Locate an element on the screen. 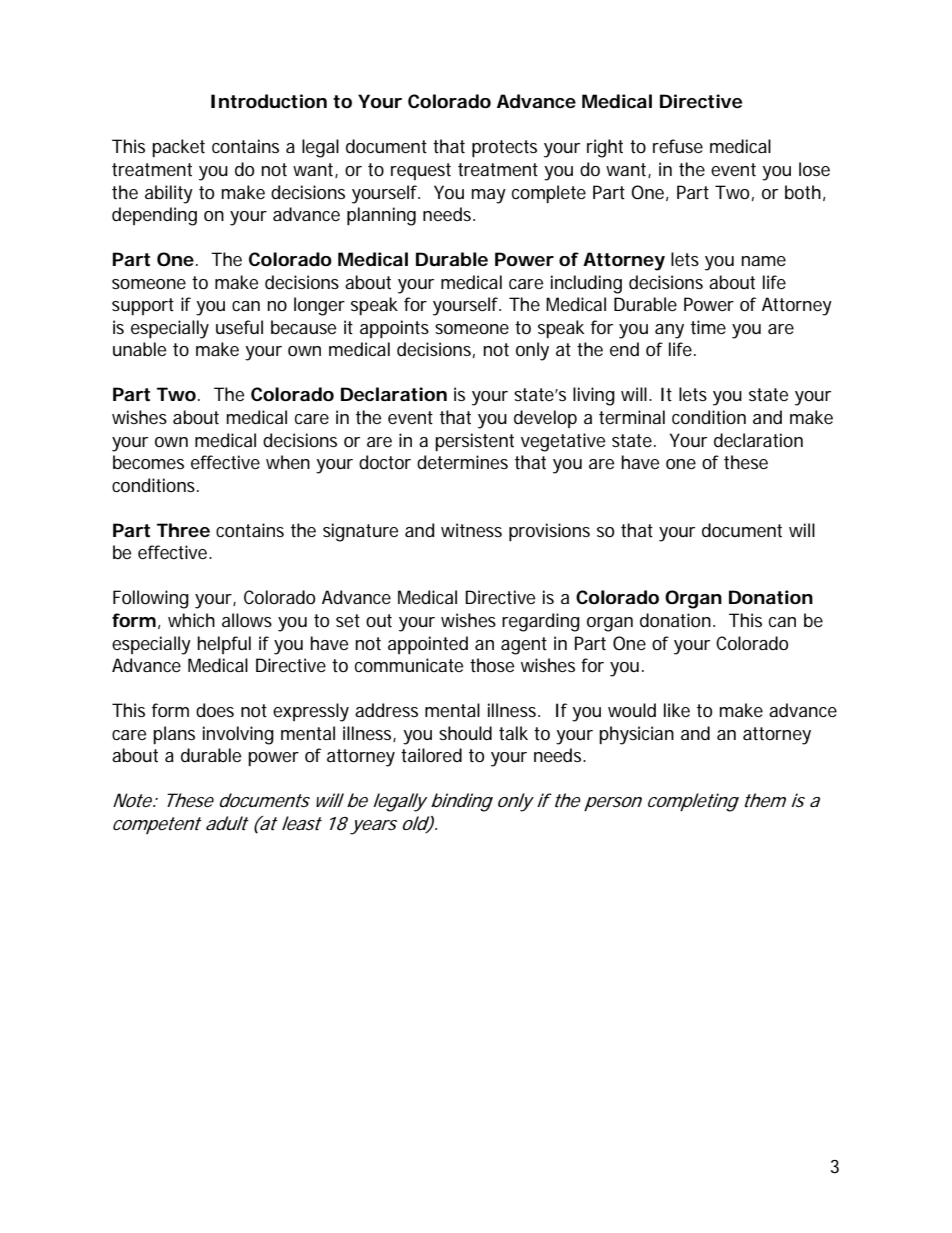  regarding is located at coordinates (541, 622).
